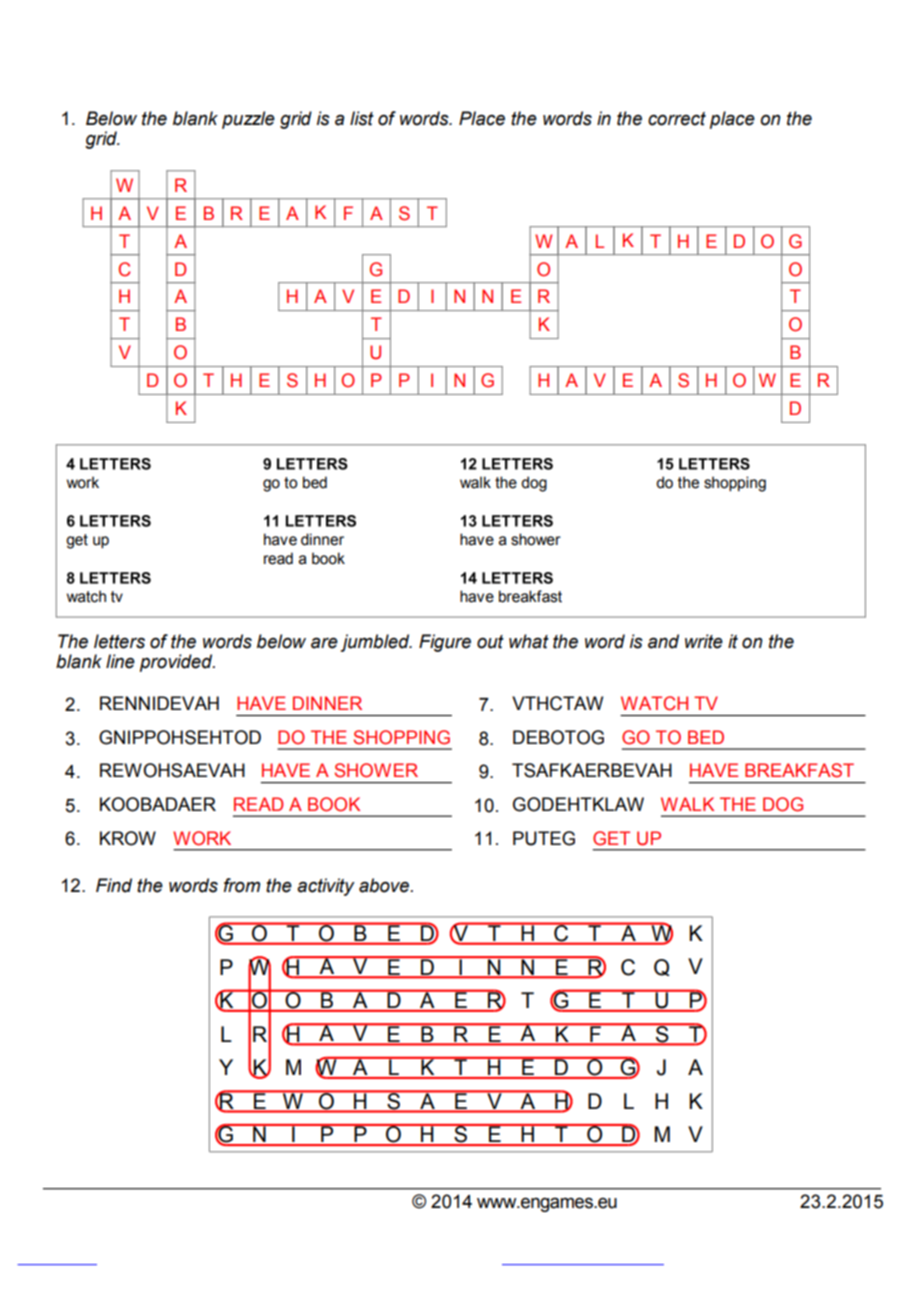 This page has width=924, height=1308. Describe the element at coordinates (677, 119) in the page. I see `correct` at that location.
